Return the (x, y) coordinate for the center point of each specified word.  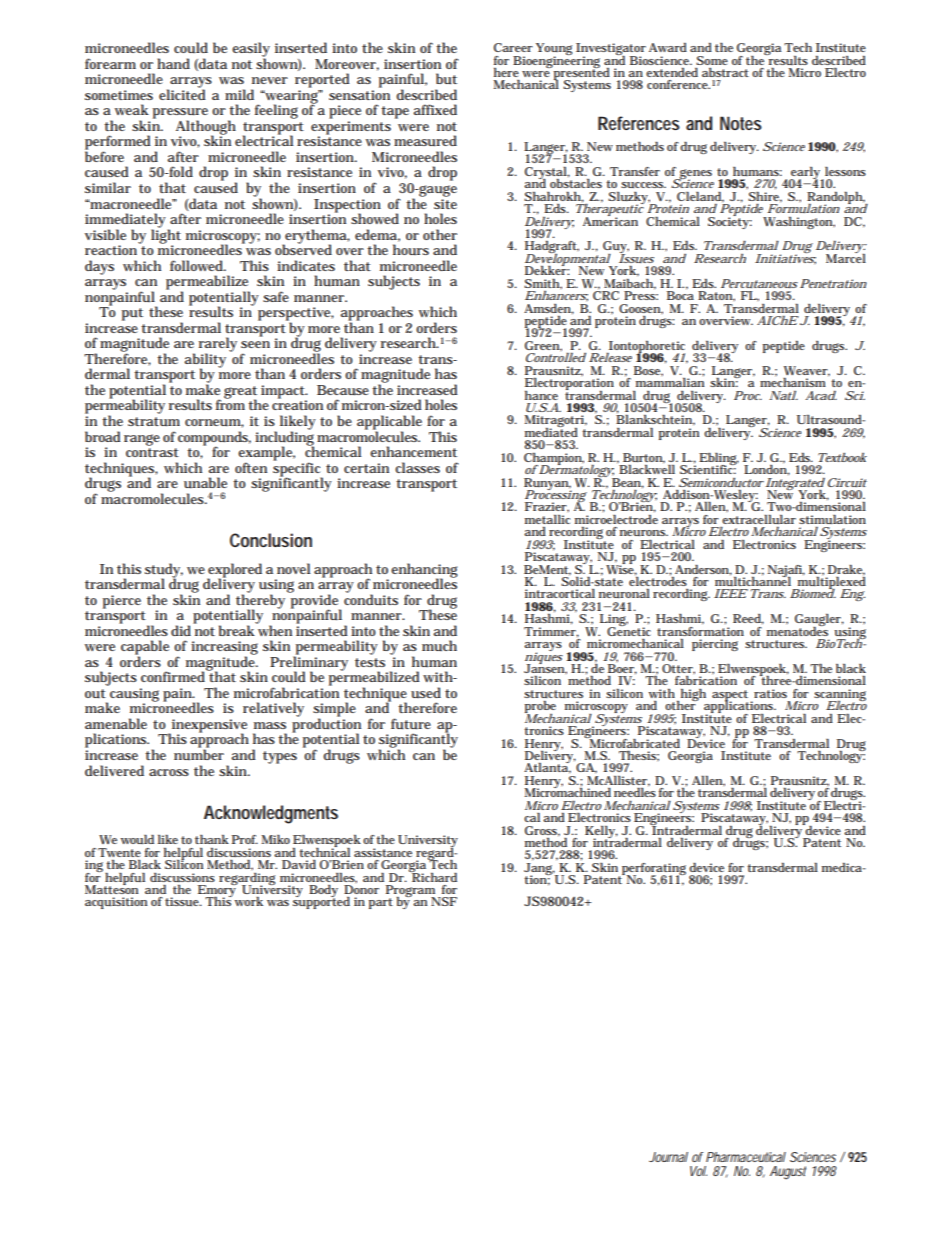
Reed (748, 619)
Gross (542, 831)
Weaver (807, 371)
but (446, 78)
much (439, 645)
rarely (218, 345)
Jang (539, 870)
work (249, 901)
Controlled (556, 357)
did (182, 629)
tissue (183, 901)
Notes (741, 123)
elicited (182, 93)
